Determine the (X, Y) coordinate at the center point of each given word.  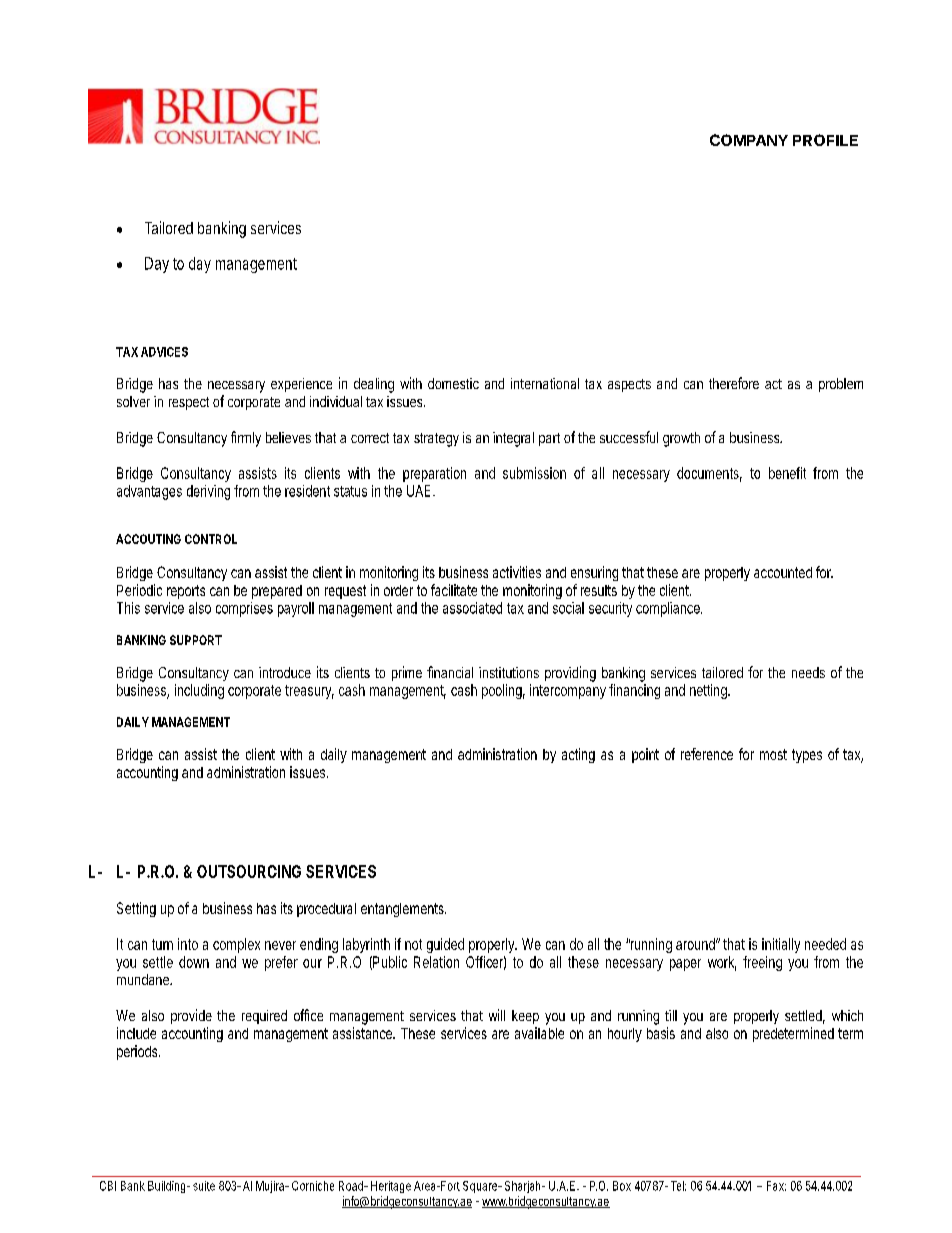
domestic (453, 383)
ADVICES (164, 352)
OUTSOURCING (249, 871)
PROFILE (825, 140)
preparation (434, 474)
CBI (108, 1186)
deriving (208, 492)
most (773, 754)
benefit (787, 473)
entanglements (403, 910)
